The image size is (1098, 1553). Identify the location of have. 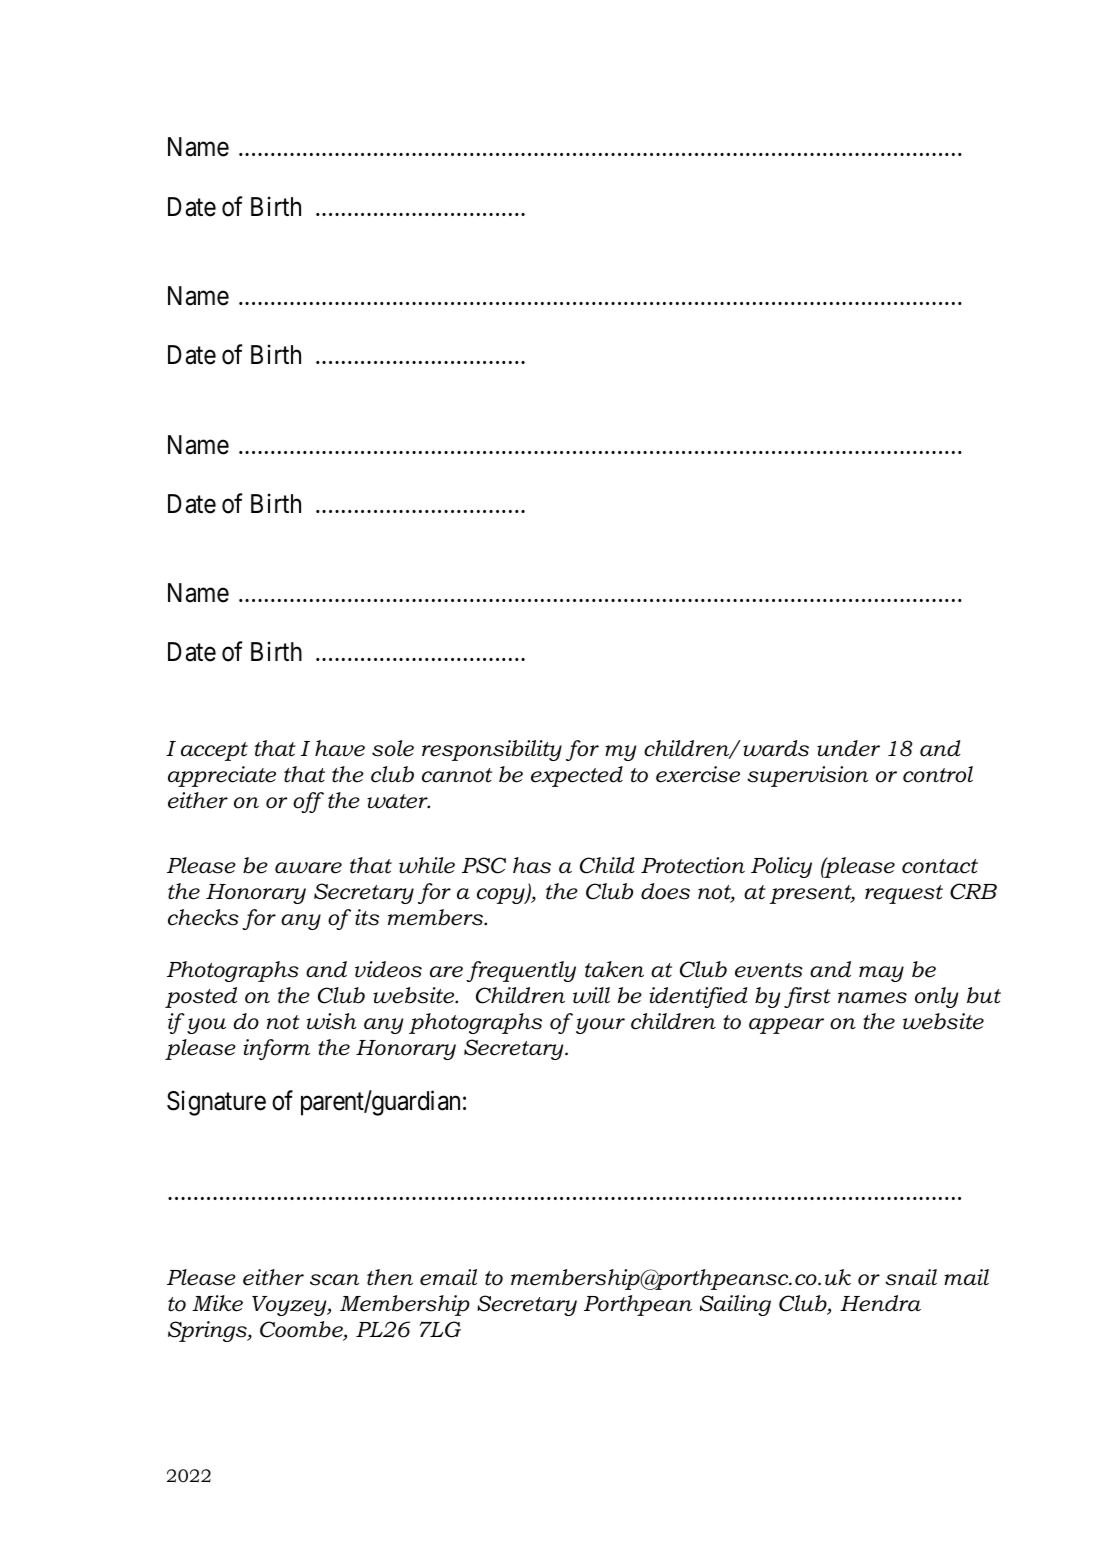
(340, 748).
